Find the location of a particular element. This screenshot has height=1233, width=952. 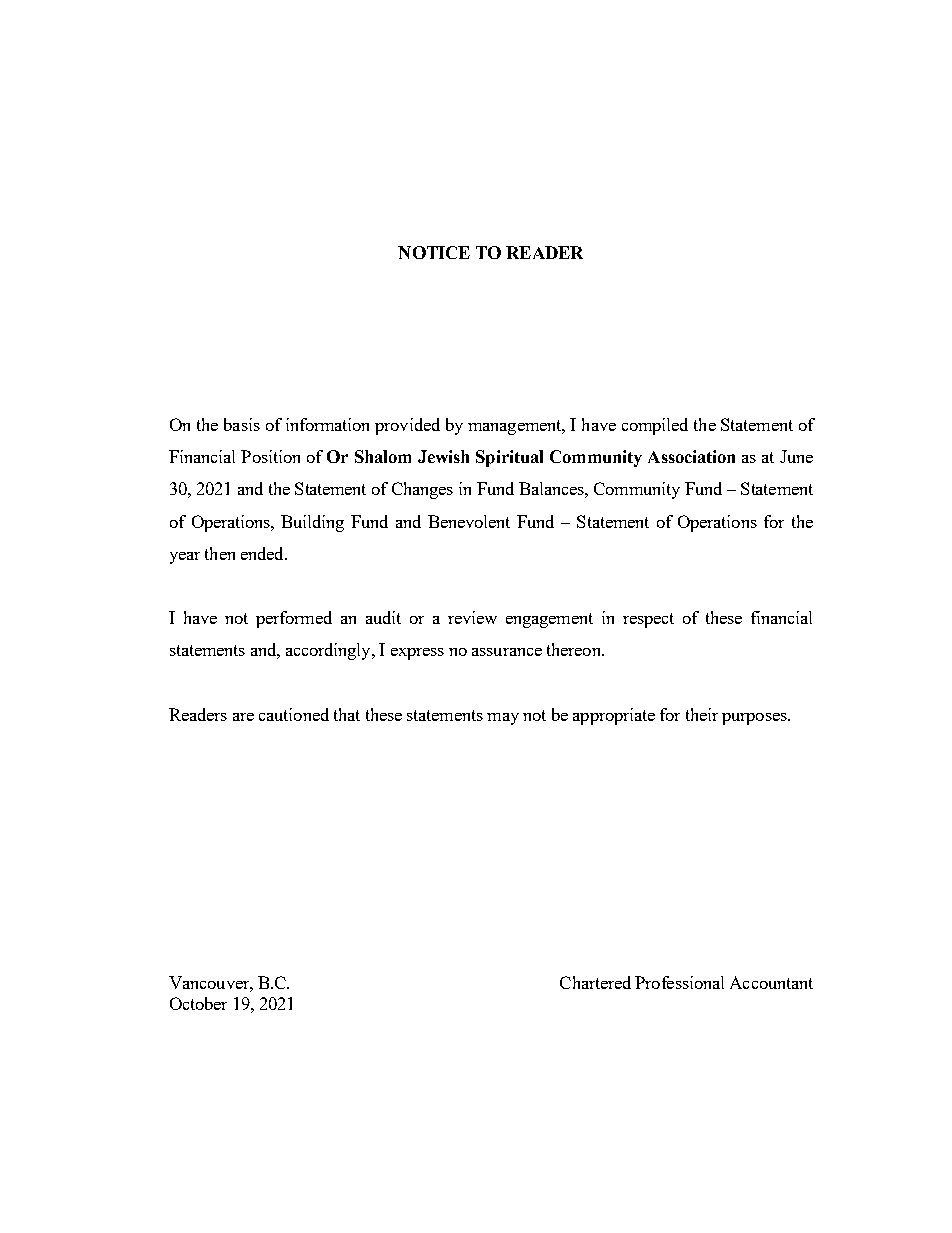

October is located at coordinates (198, 1003).
